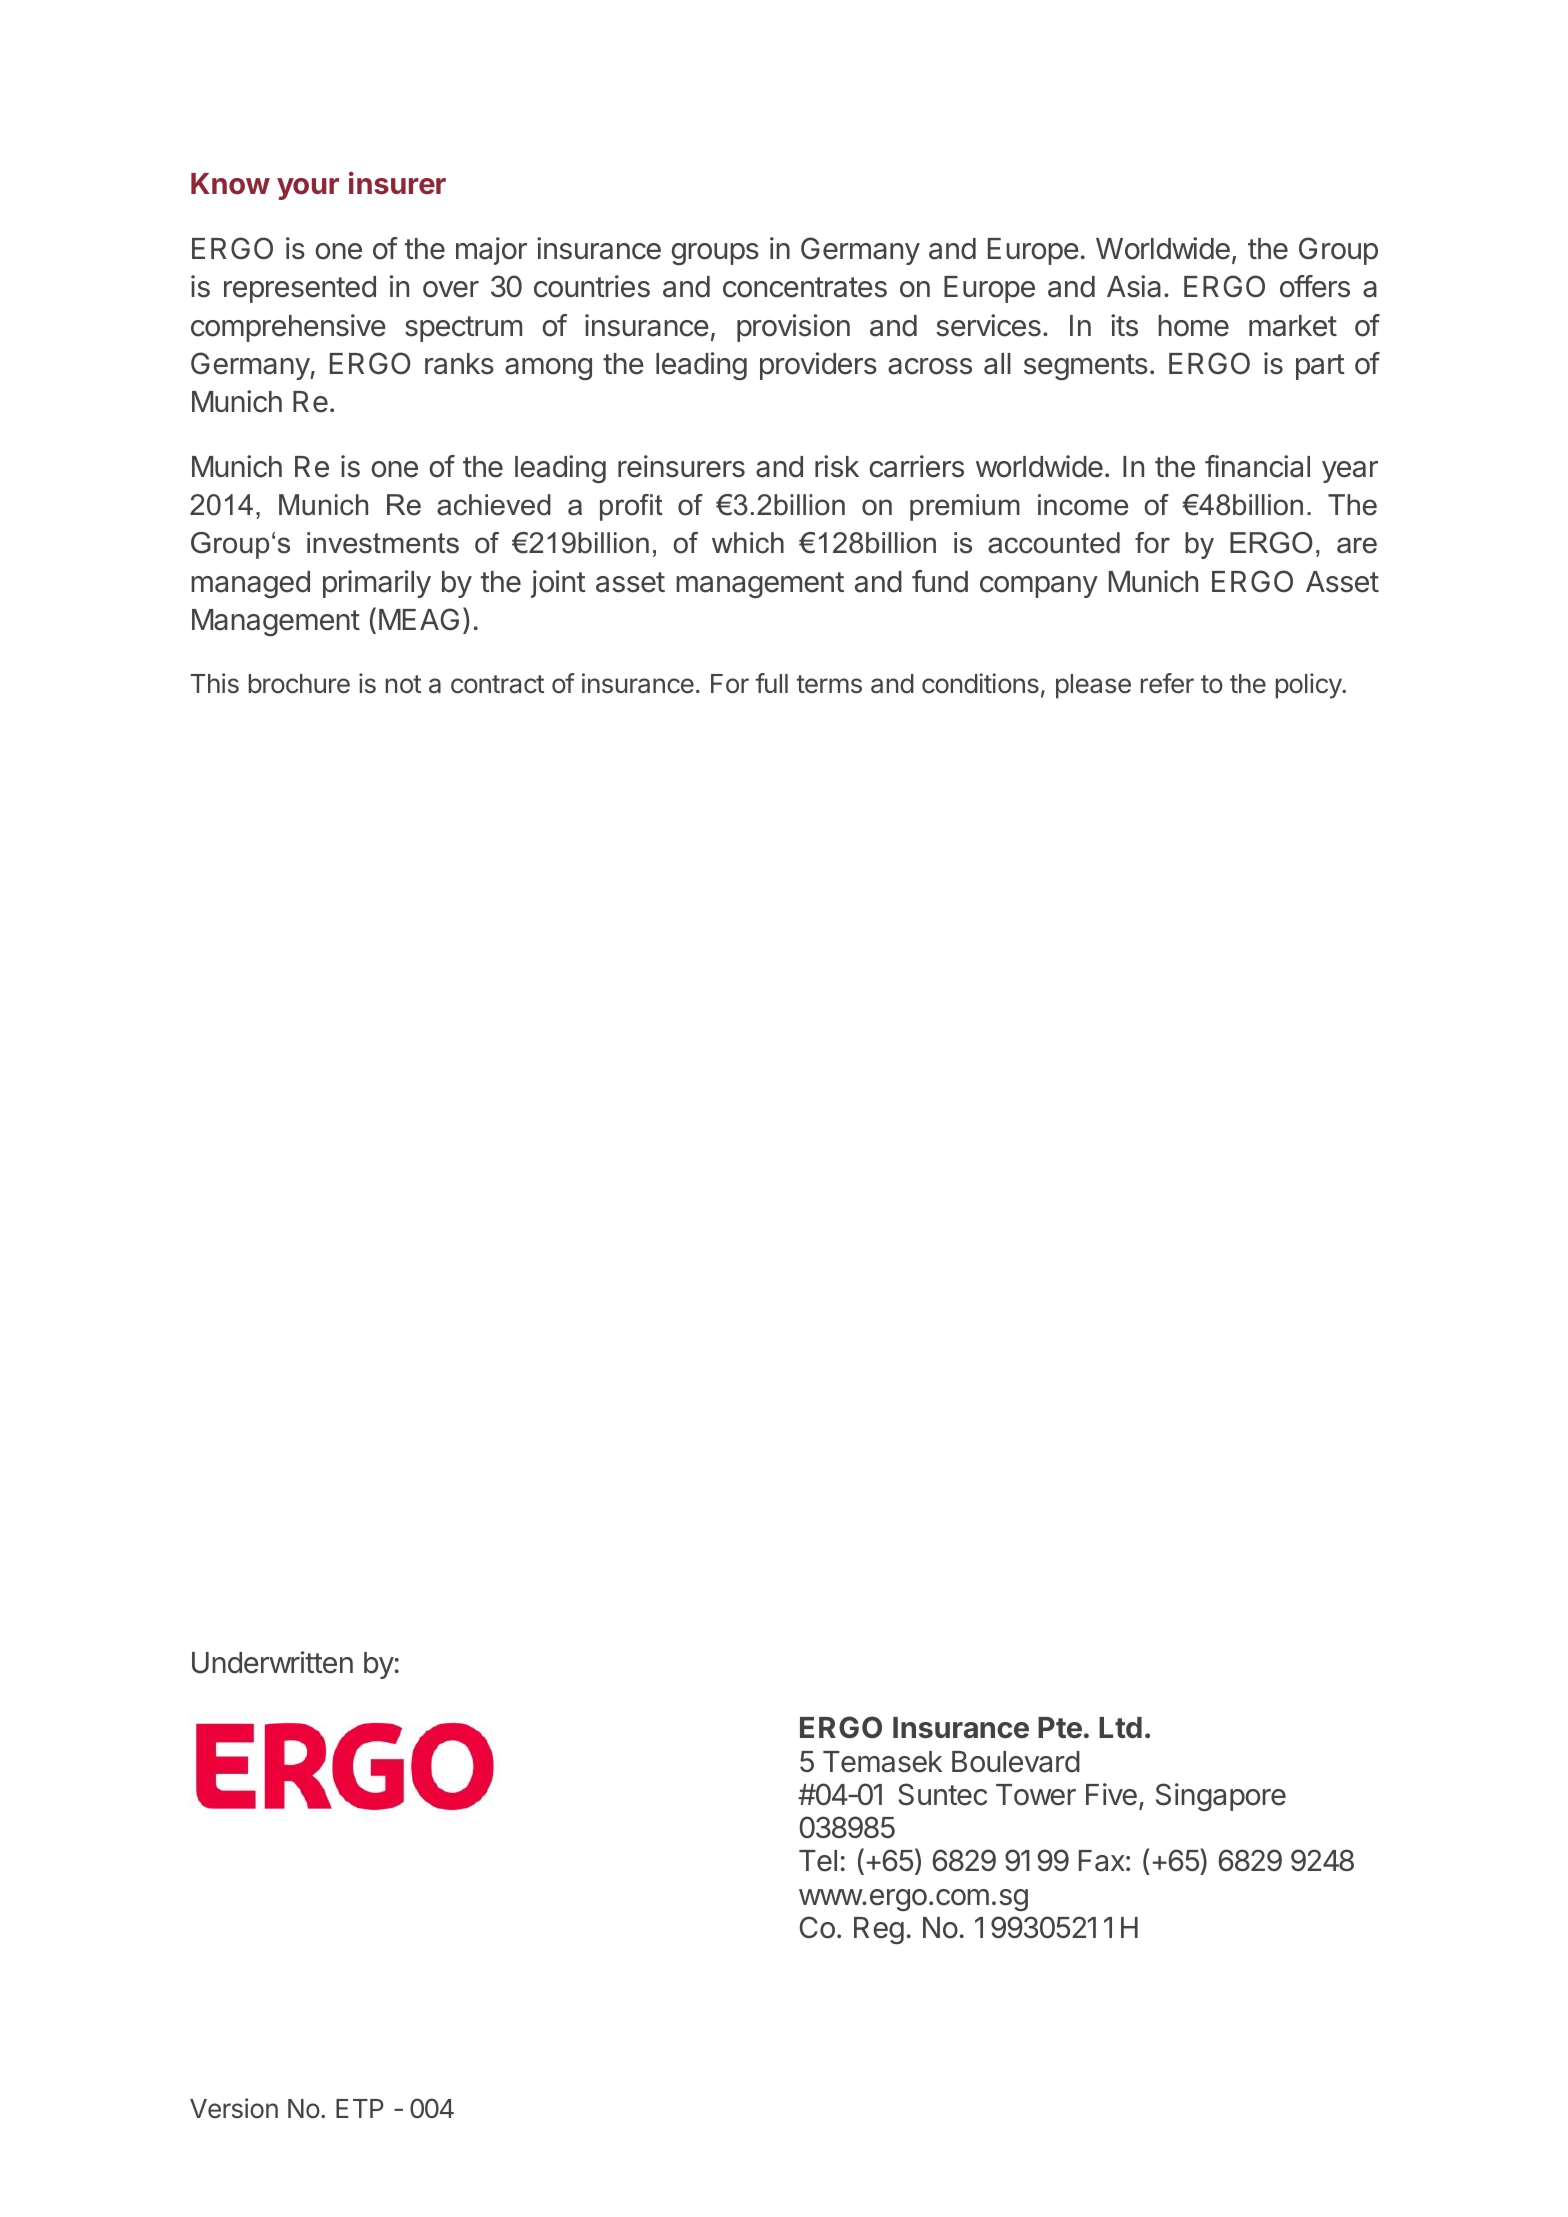 This screenshot has width=1568, height=2217. Describe the element at coordinates (308, 189) in the screenshot. I see `your` at that location.
